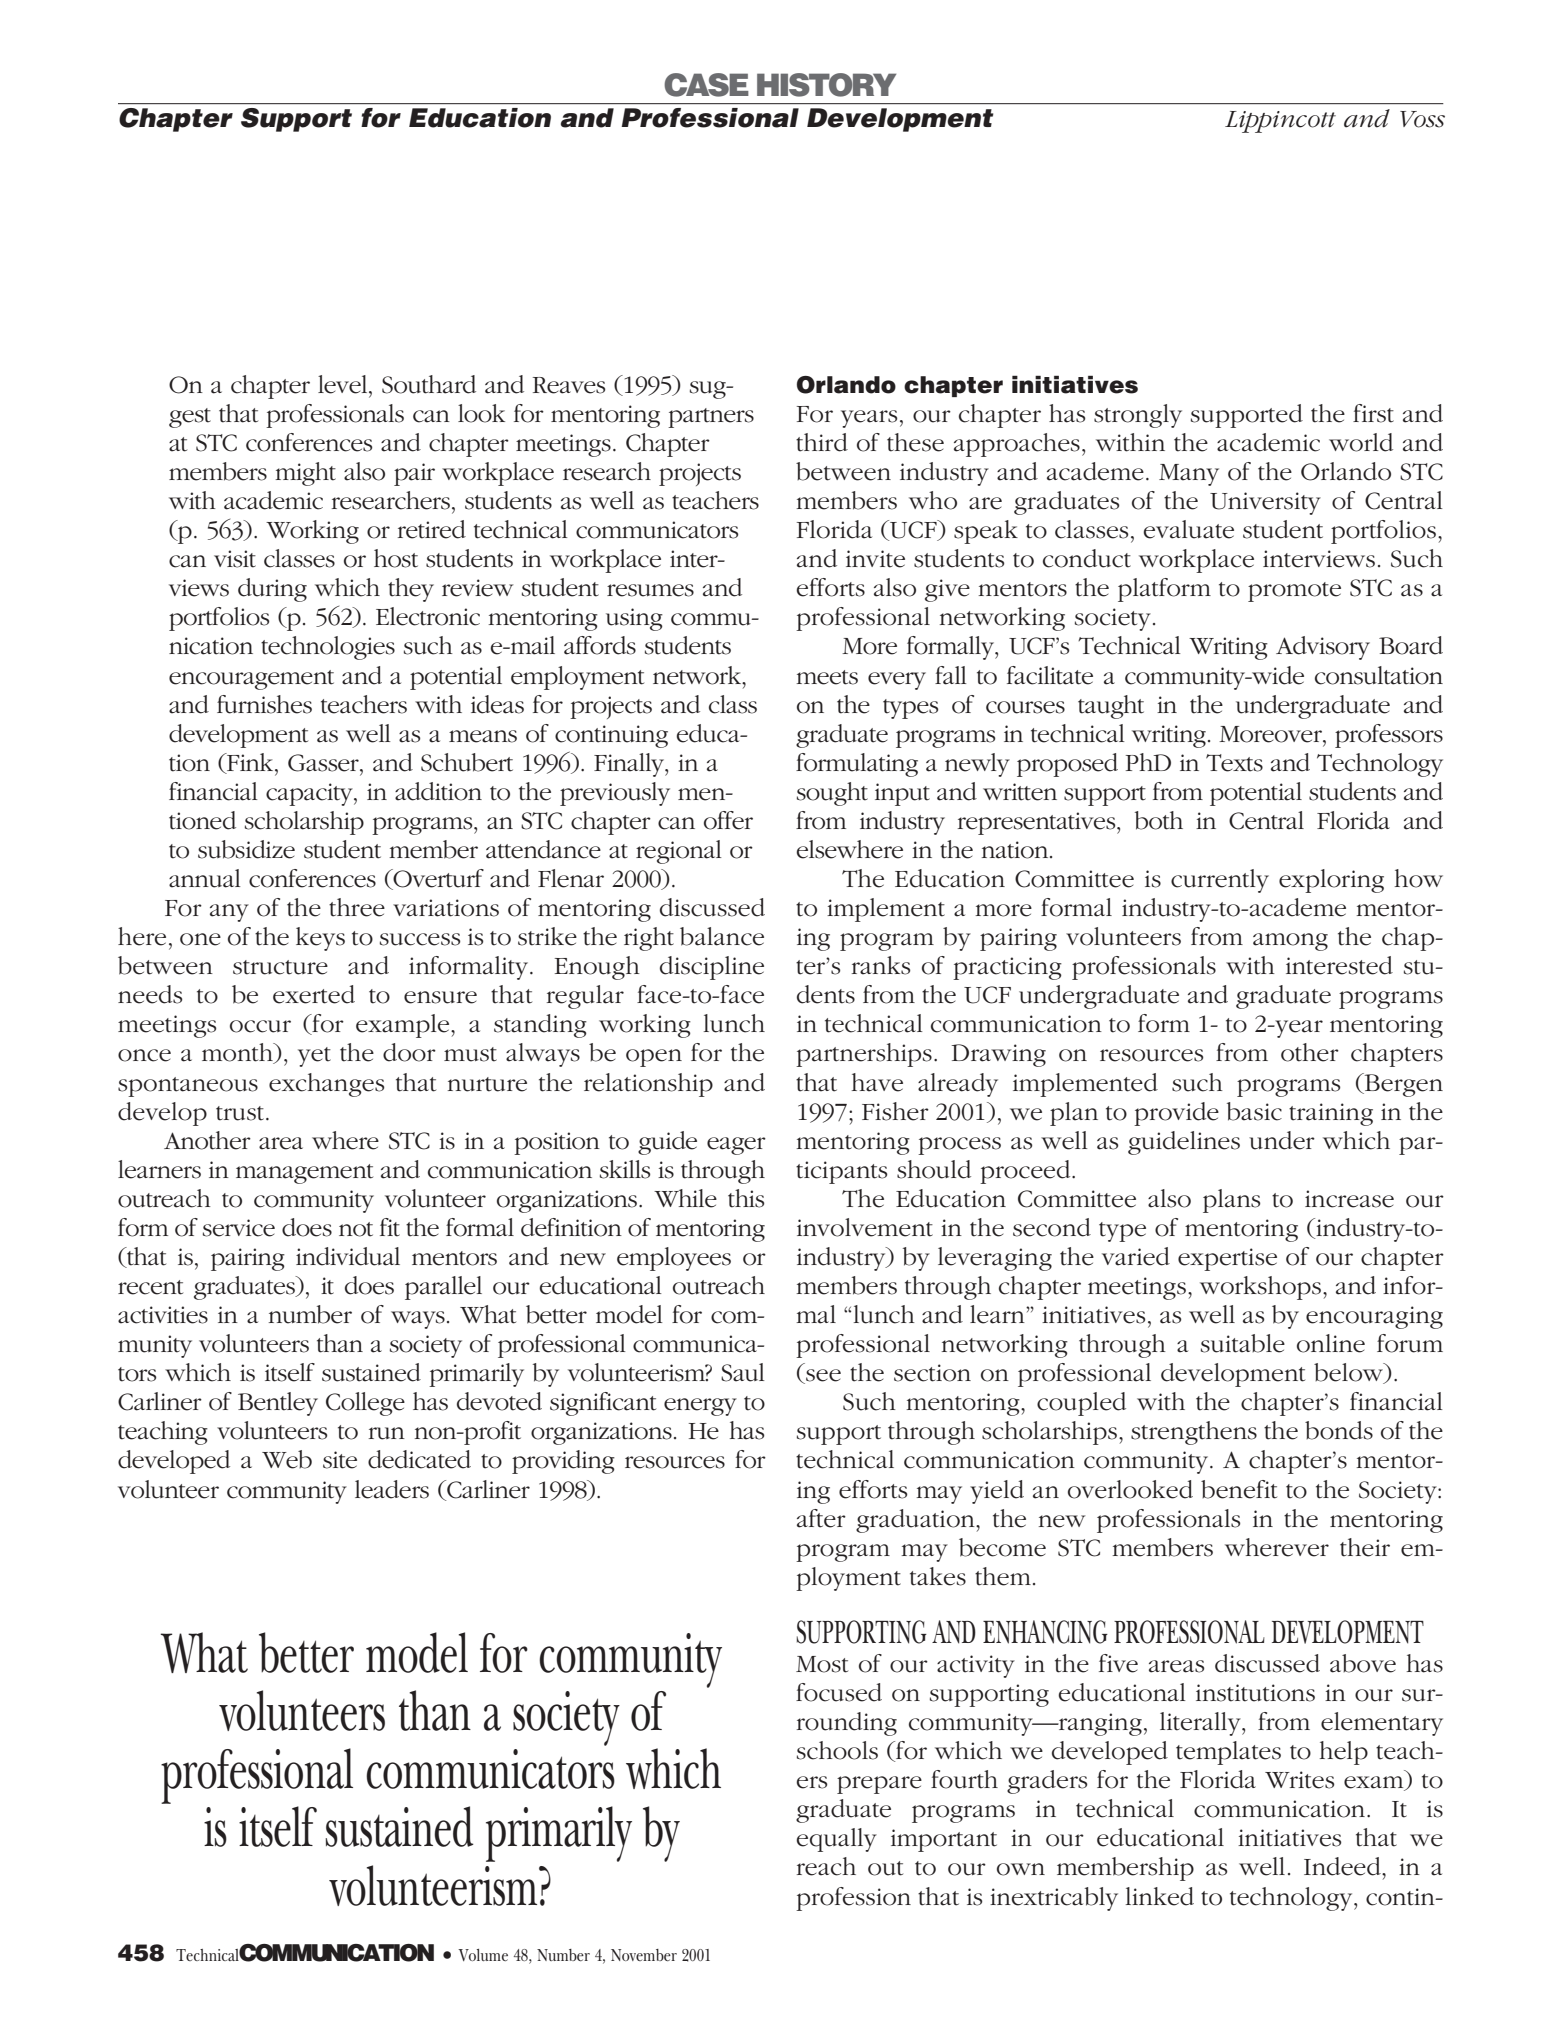 Image resolution: width=1563 pixels, height=2026 pixels. Describe the element at coordinates (1239, 1489) in the image. I see `benefit` at that location.
